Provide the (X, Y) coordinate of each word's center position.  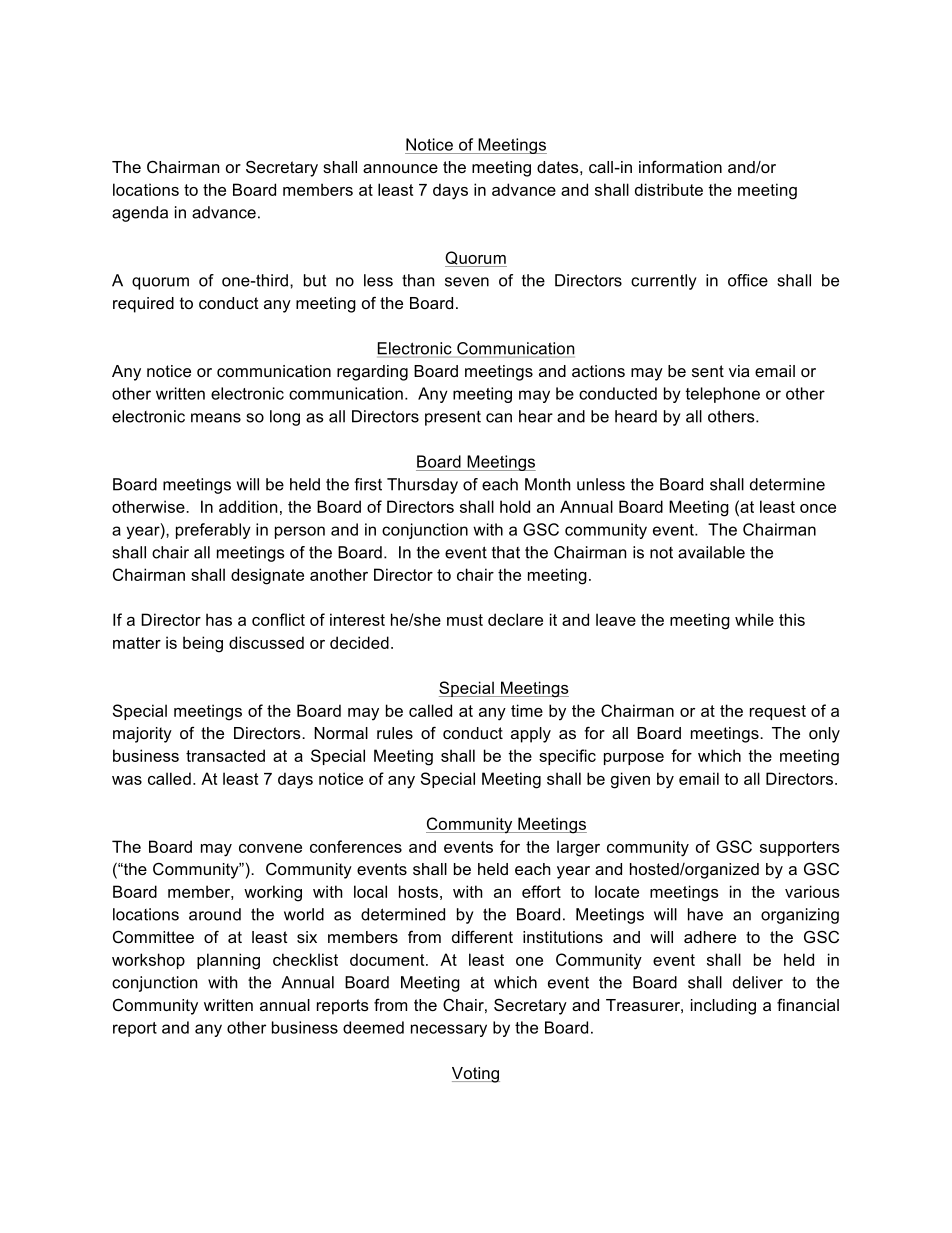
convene (270, 848)
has (219, 619)
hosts (418, 891)
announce (400, 168)
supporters (800, 848)
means (216, 418)
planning (228, 961)
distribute (669, 189)
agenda (140, 214)
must (465, 620)
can (499, 418)
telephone (723, 395)
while (754, 619)
